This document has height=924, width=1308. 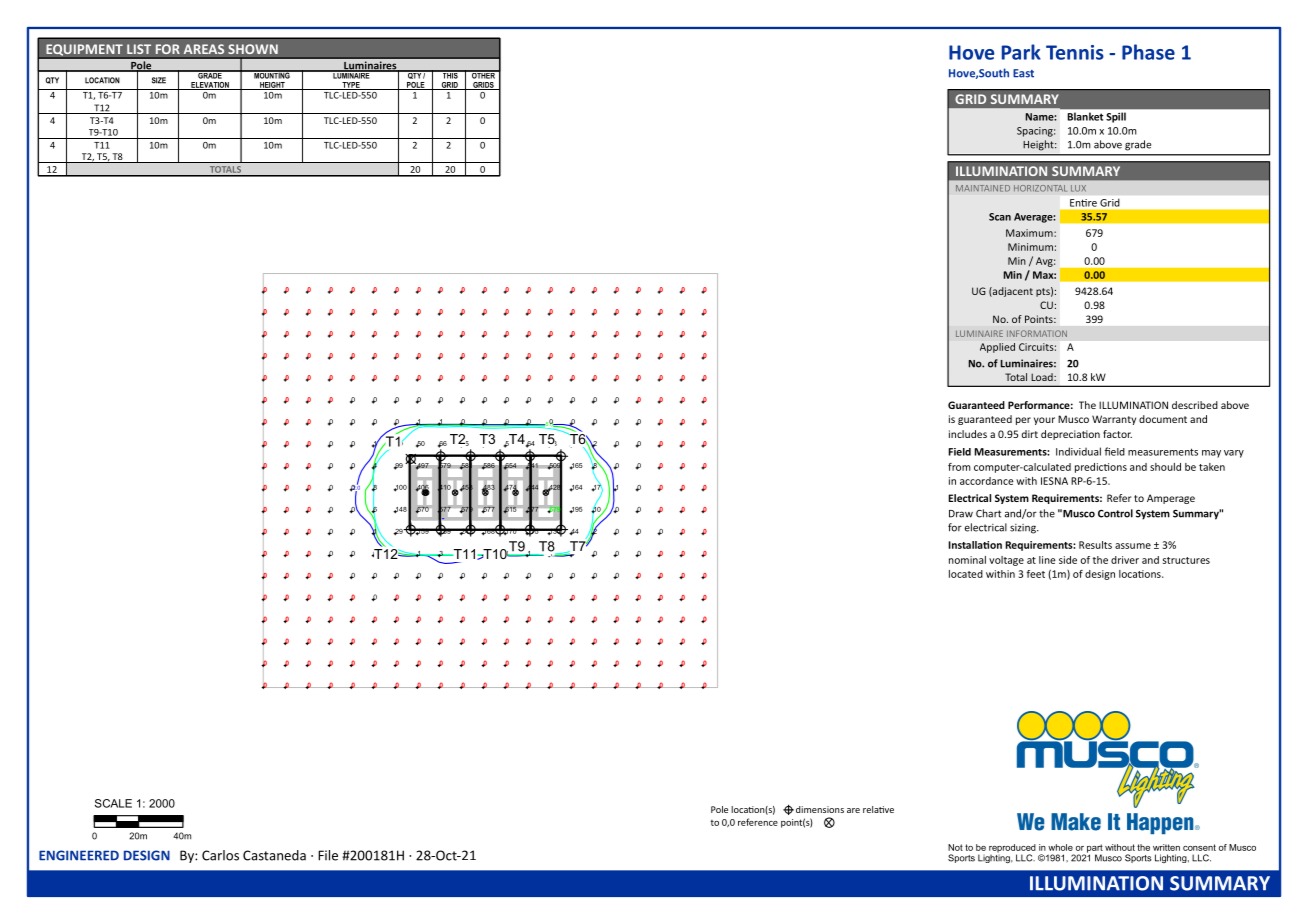 What do you see at coordinates (351, 86) in the document?
I see `TYPE` at bounding box center [351, 86].
